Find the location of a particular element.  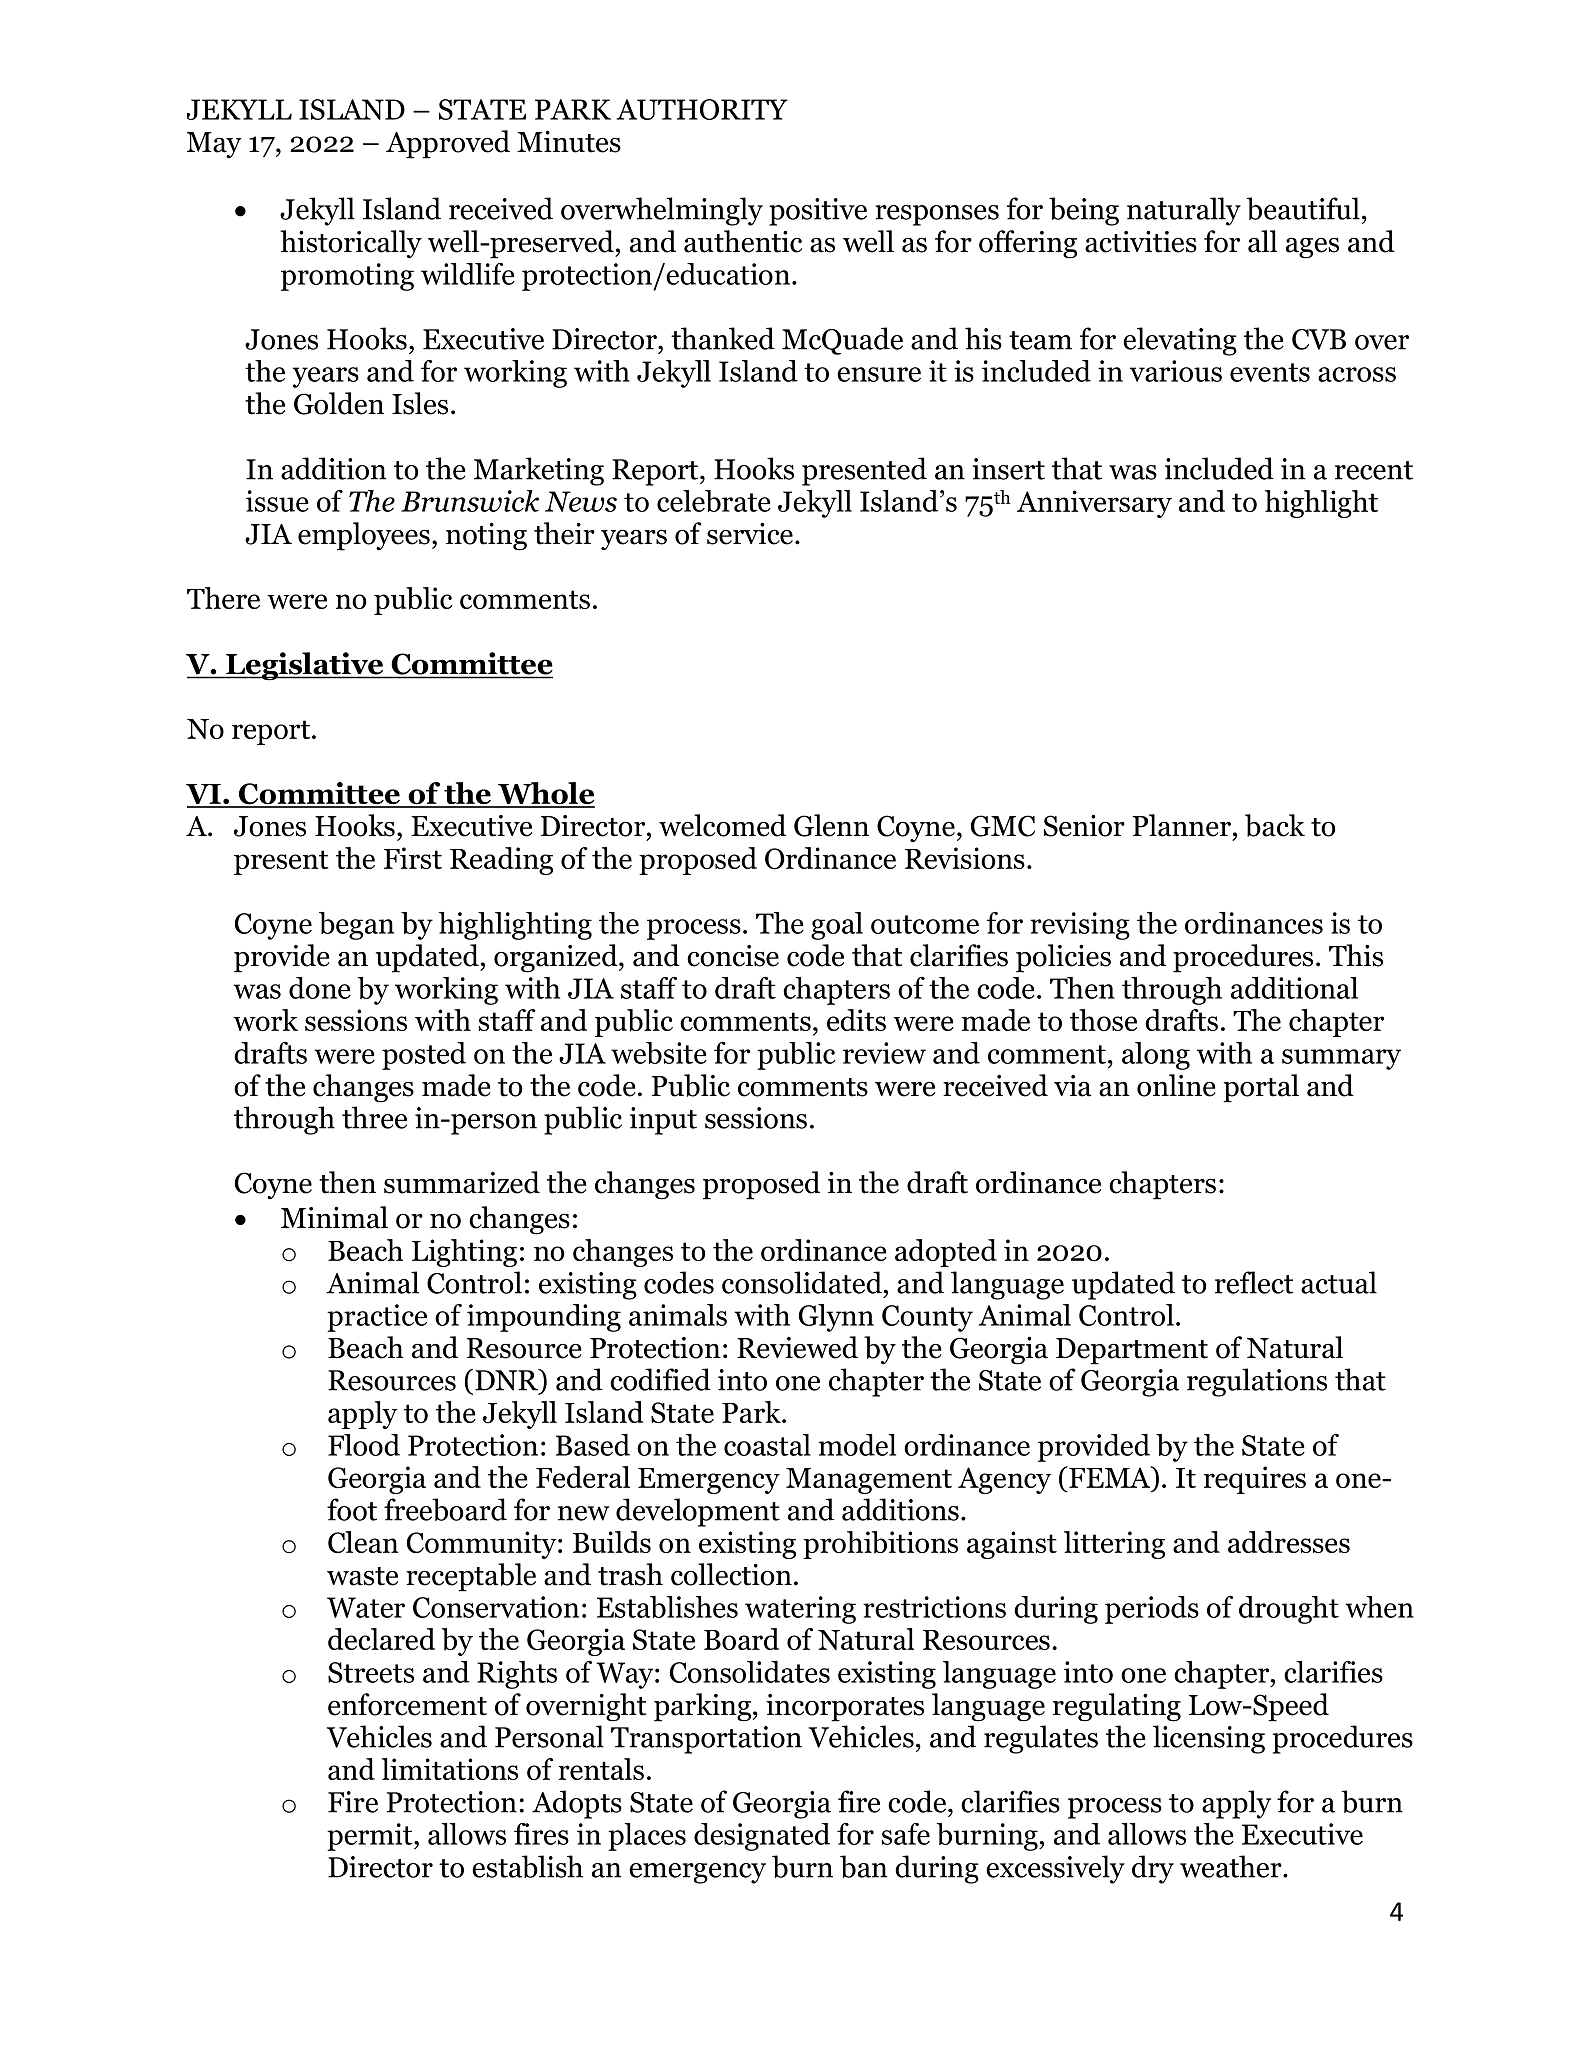

permit is located at coordinates (371, 1837).
